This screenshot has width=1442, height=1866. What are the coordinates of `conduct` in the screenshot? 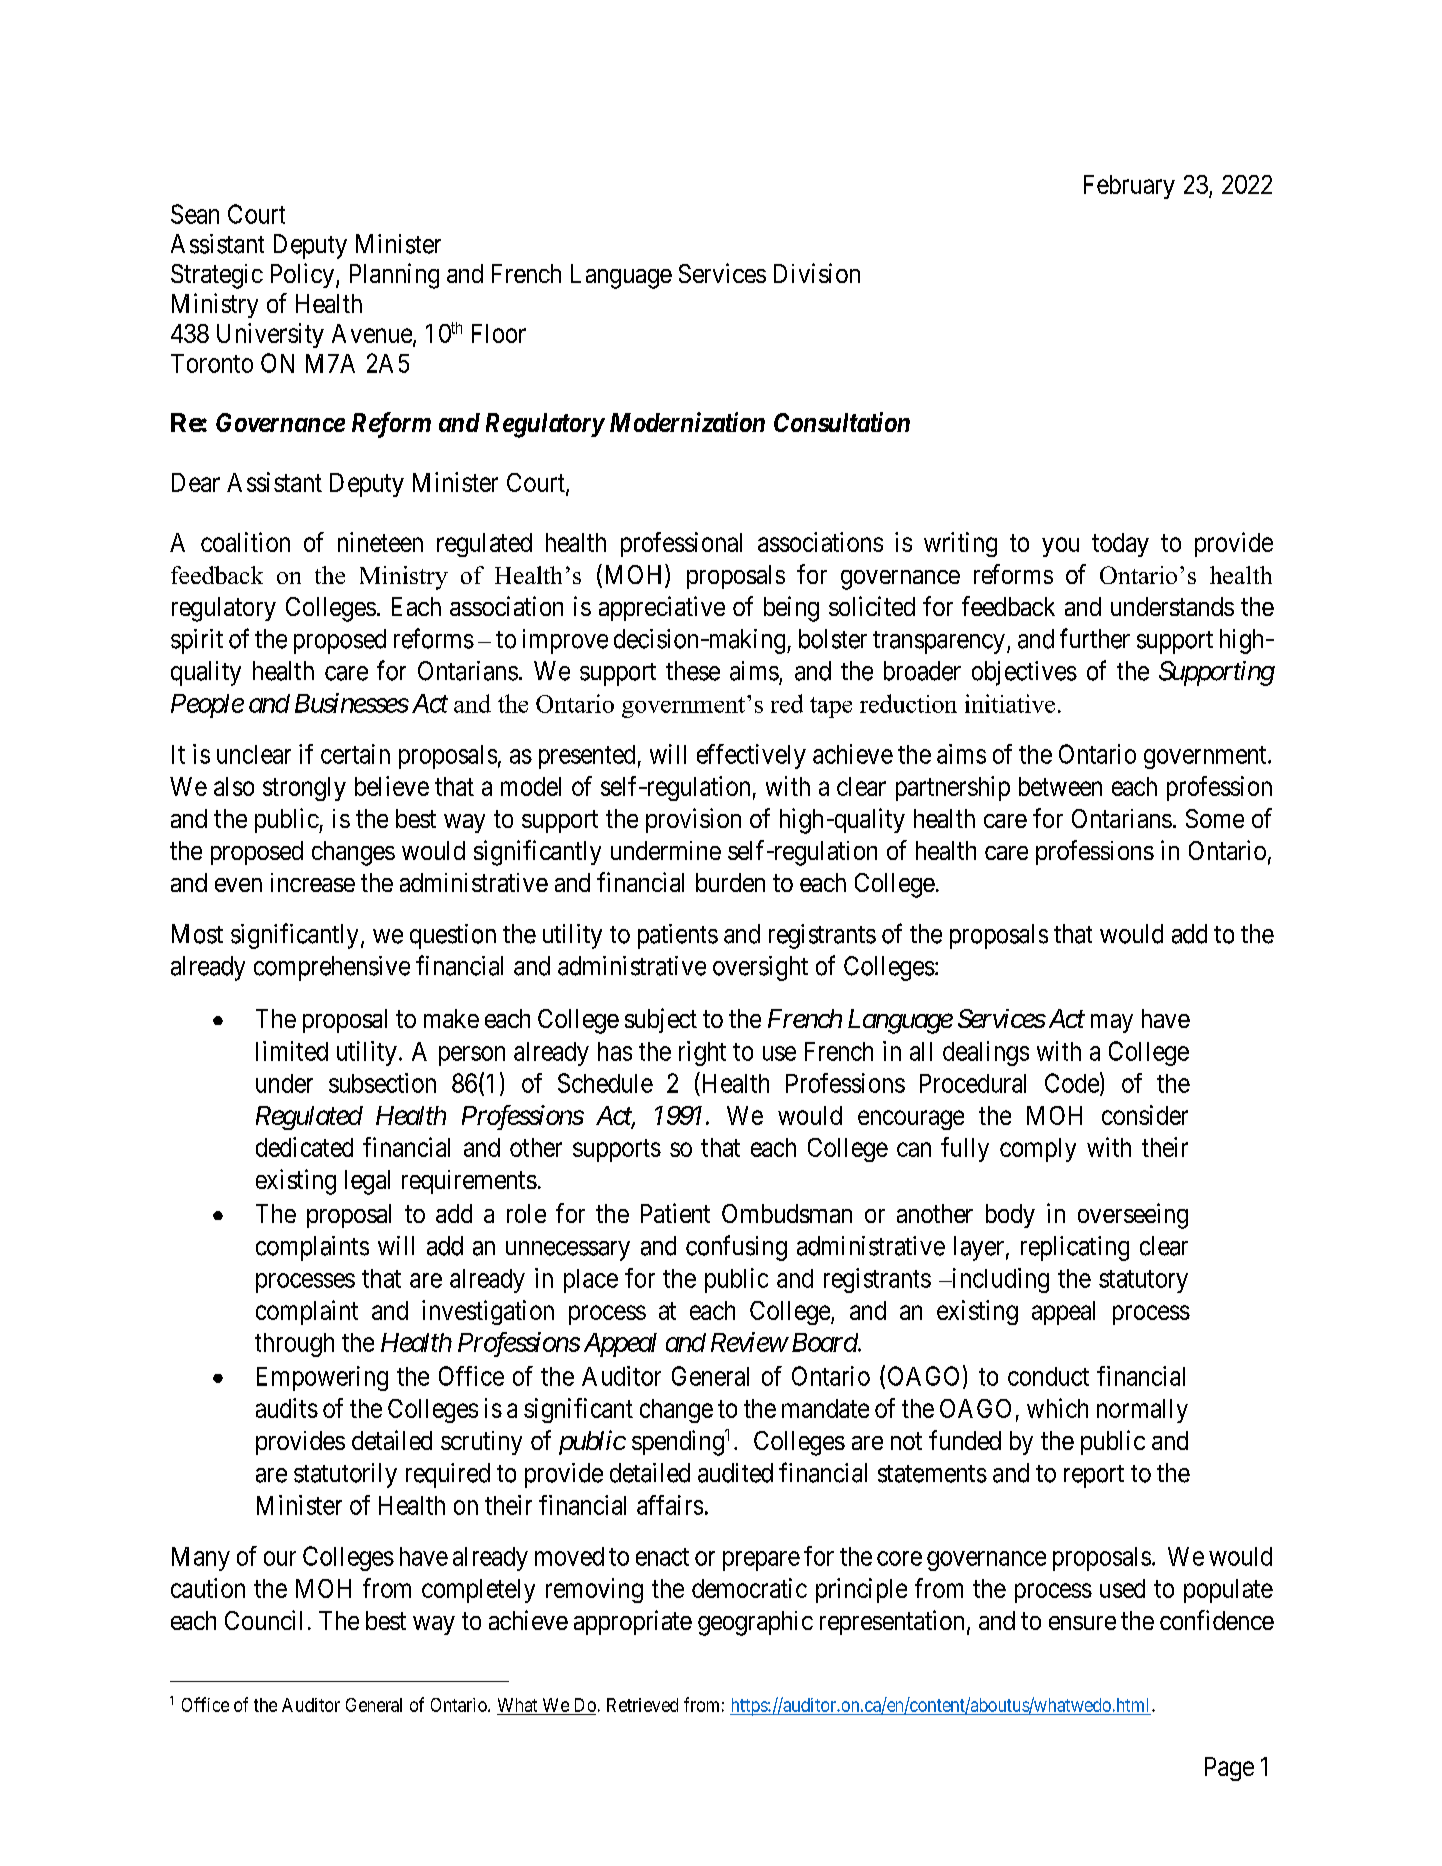 It's located at (1048, 1376).
